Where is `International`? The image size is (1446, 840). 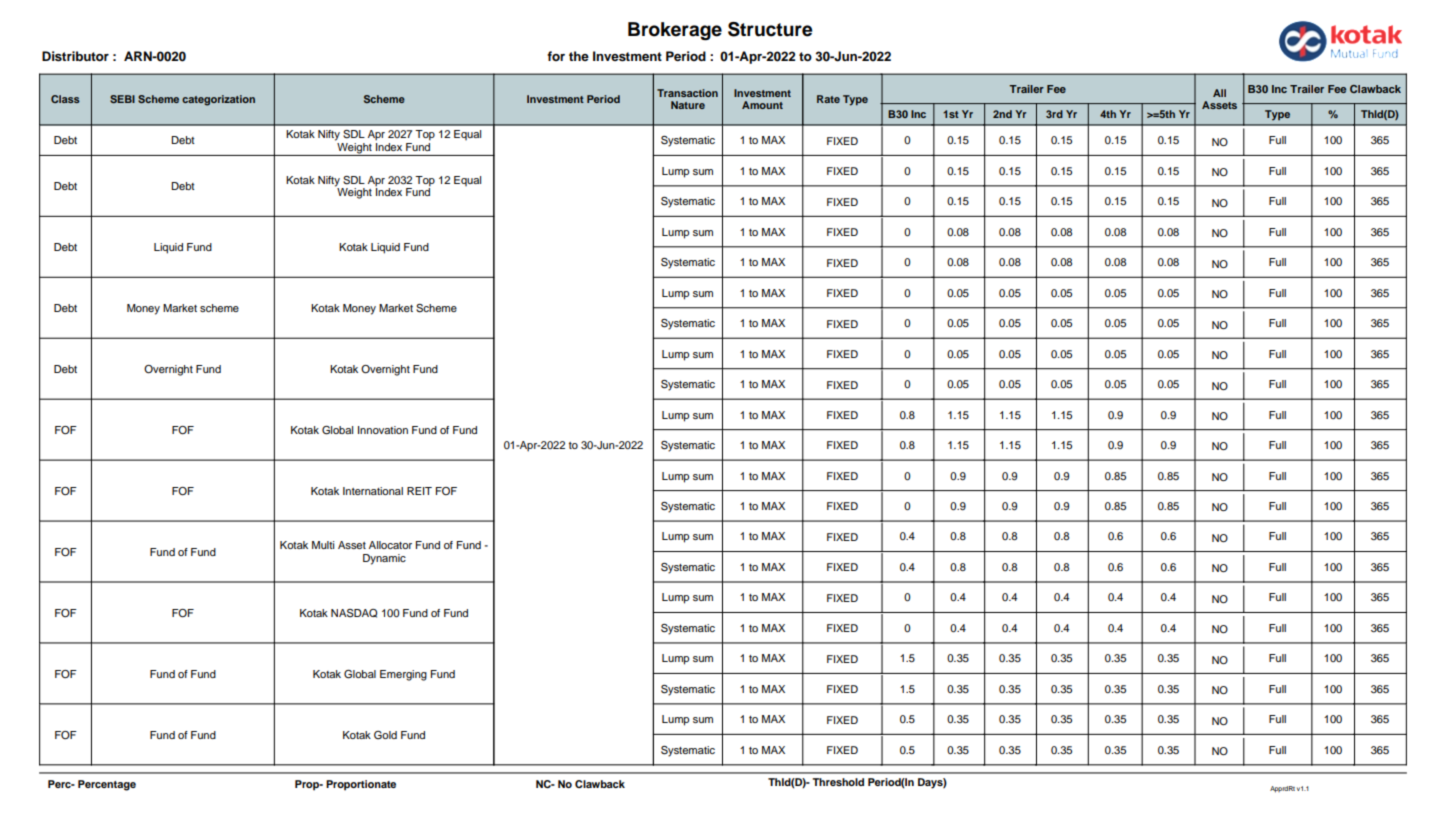 International is located at coordinates (373, 491).
